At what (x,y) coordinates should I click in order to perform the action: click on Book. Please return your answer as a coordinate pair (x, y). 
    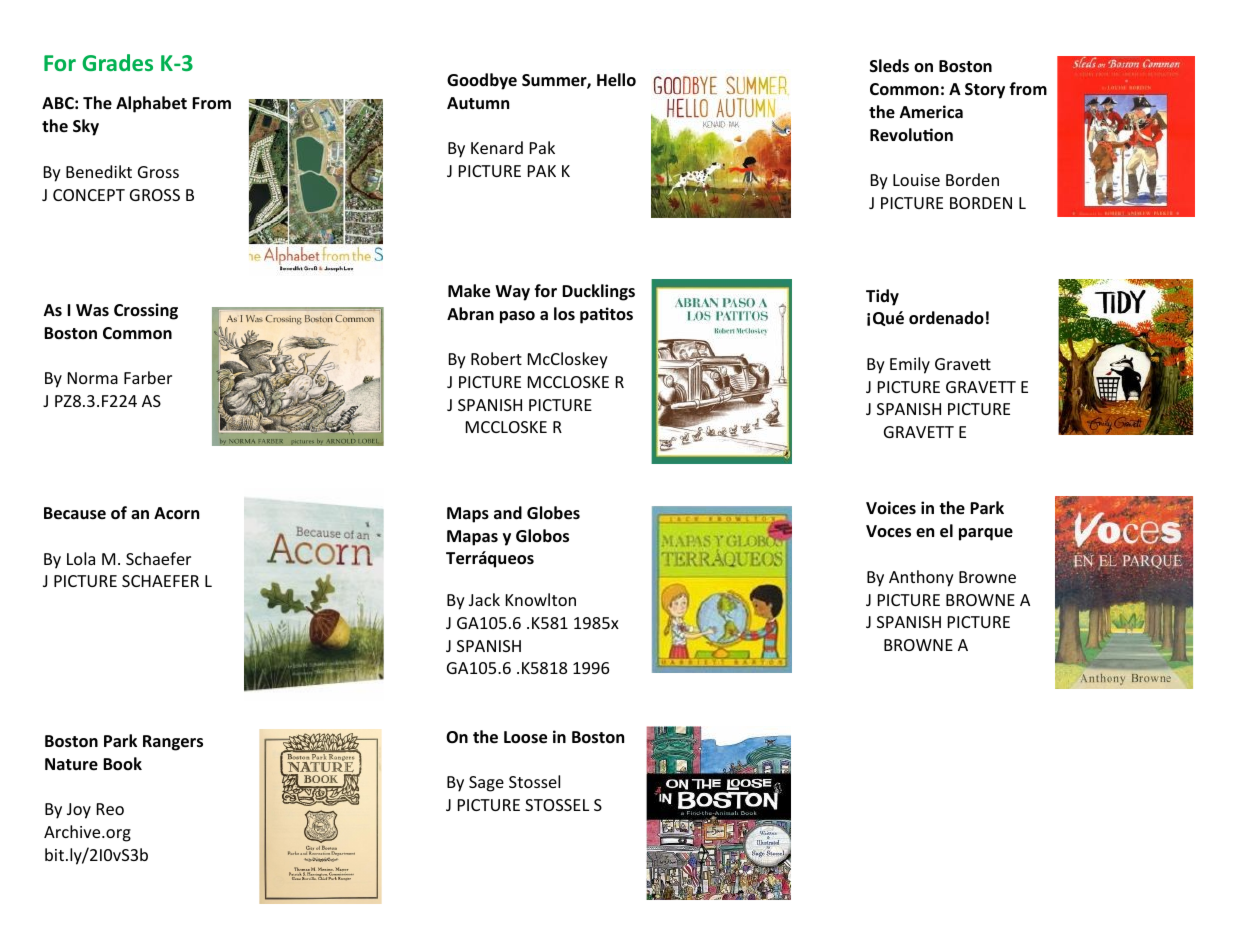
    Looking at the image, I should click on (122, 764).
